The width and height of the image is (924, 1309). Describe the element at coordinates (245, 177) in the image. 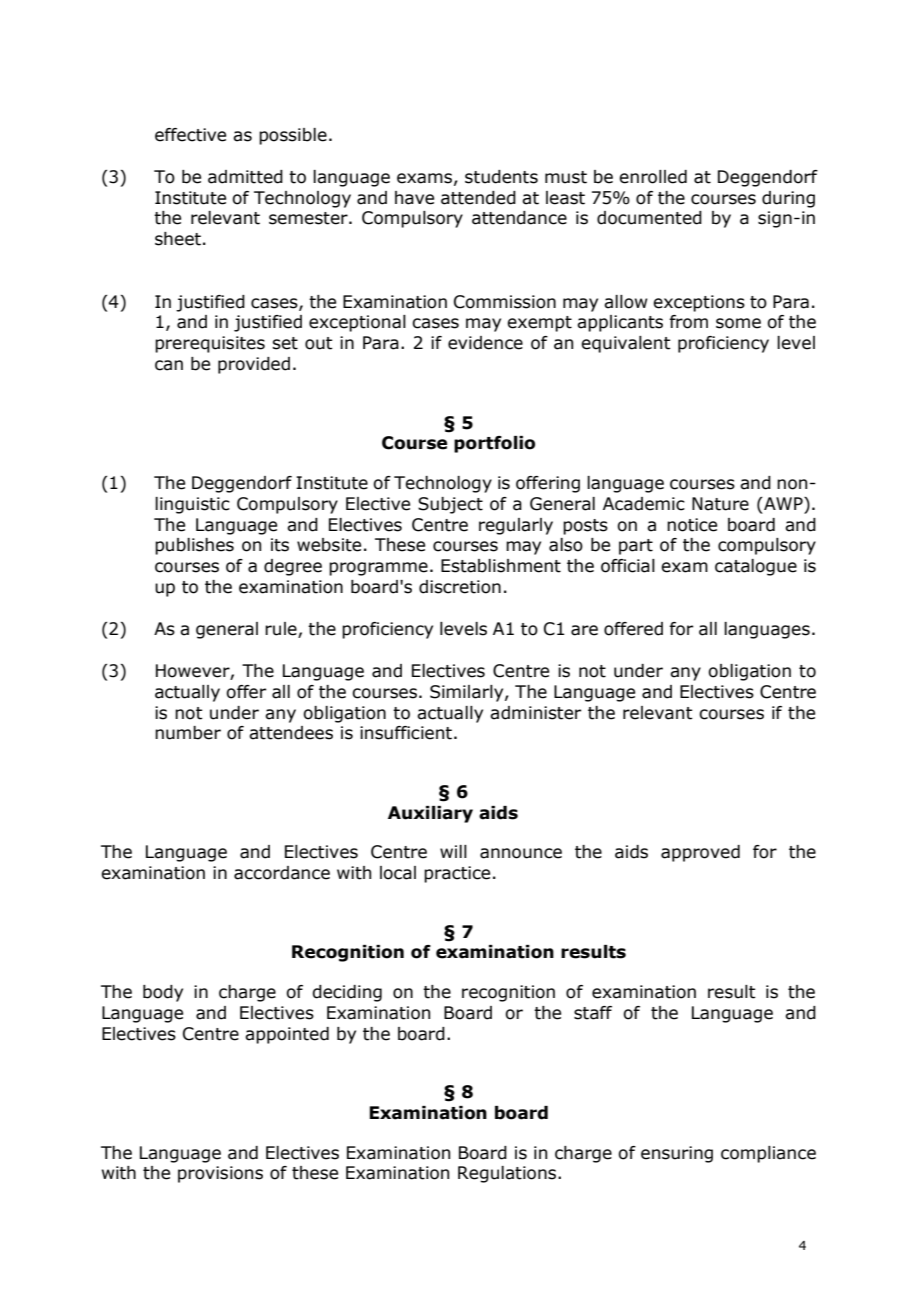

I see `admitted` at that location.
